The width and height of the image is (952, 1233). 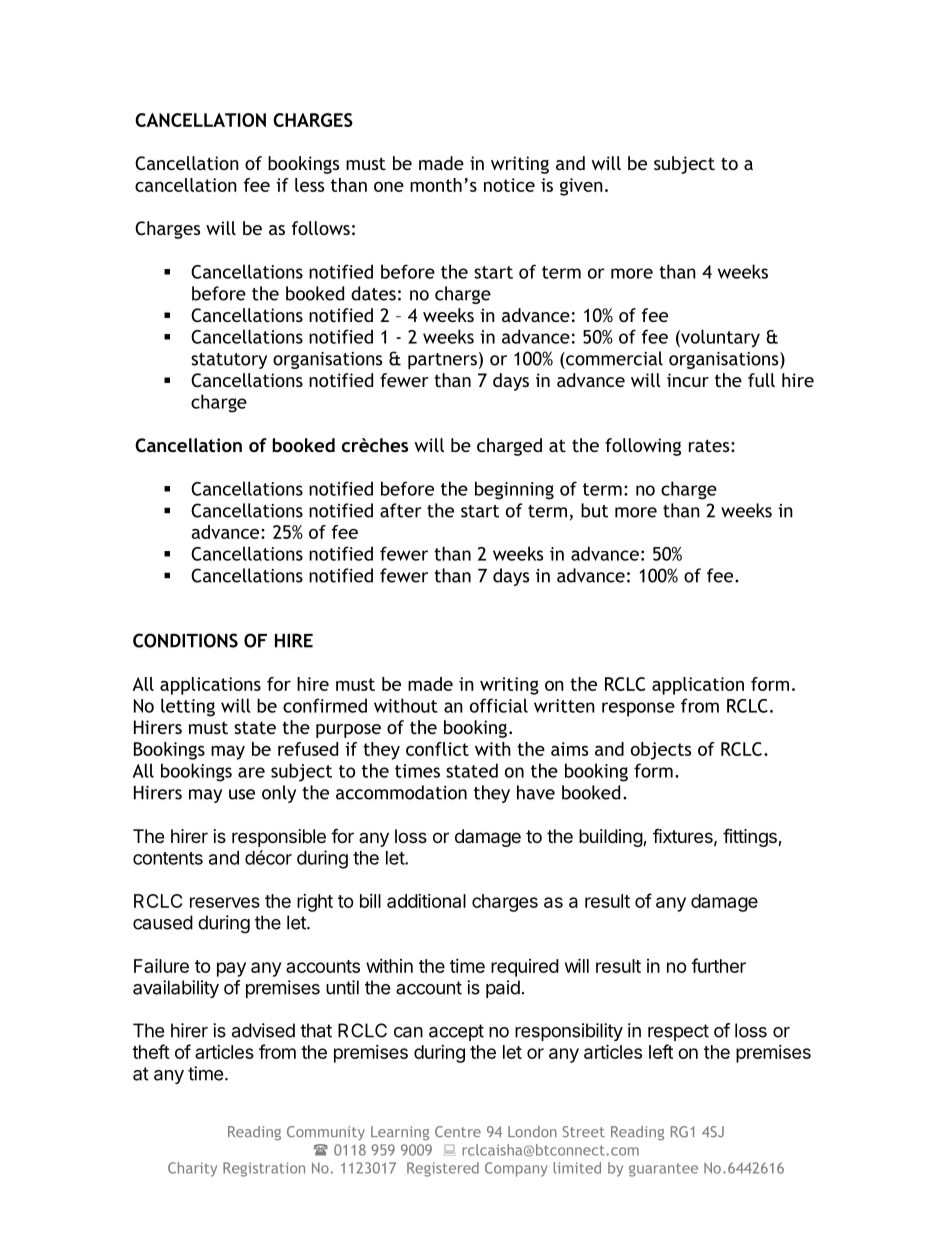 What do you see at coordinates (185, 640) in the image?
I see `CONDITIONS` at bounding box center [185, 640].
